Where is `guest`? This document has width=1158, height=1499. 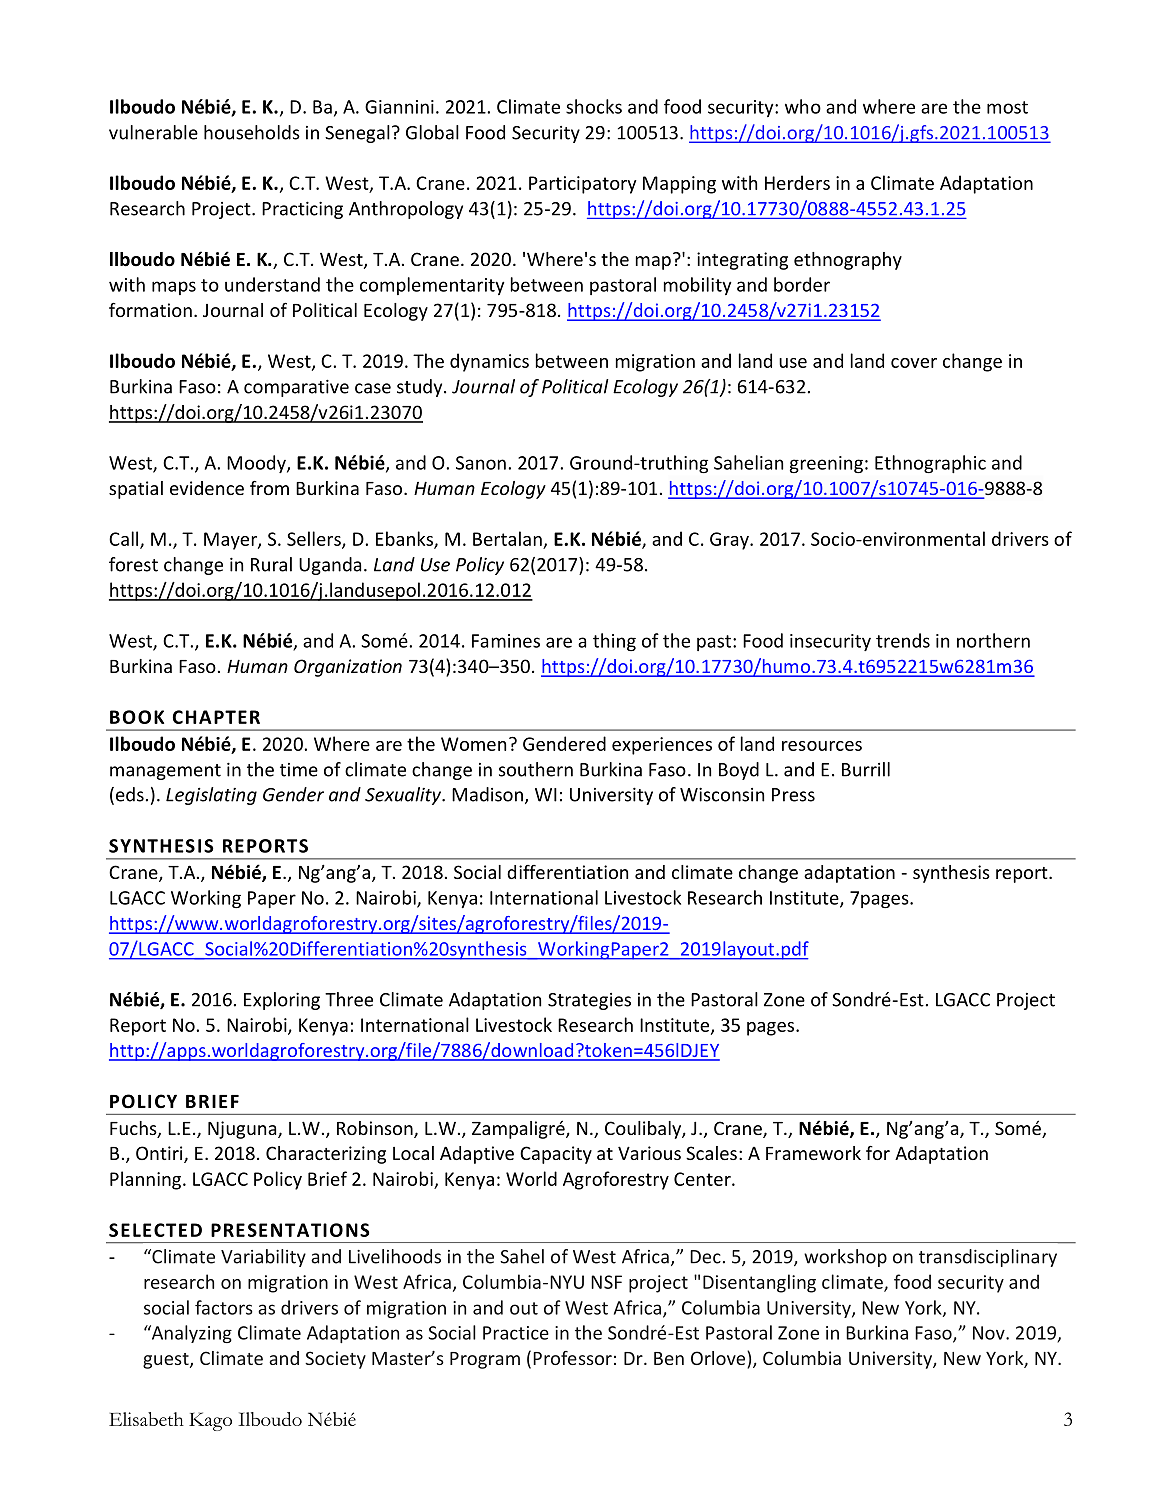
guest is located at coordinates (167, 1361).
